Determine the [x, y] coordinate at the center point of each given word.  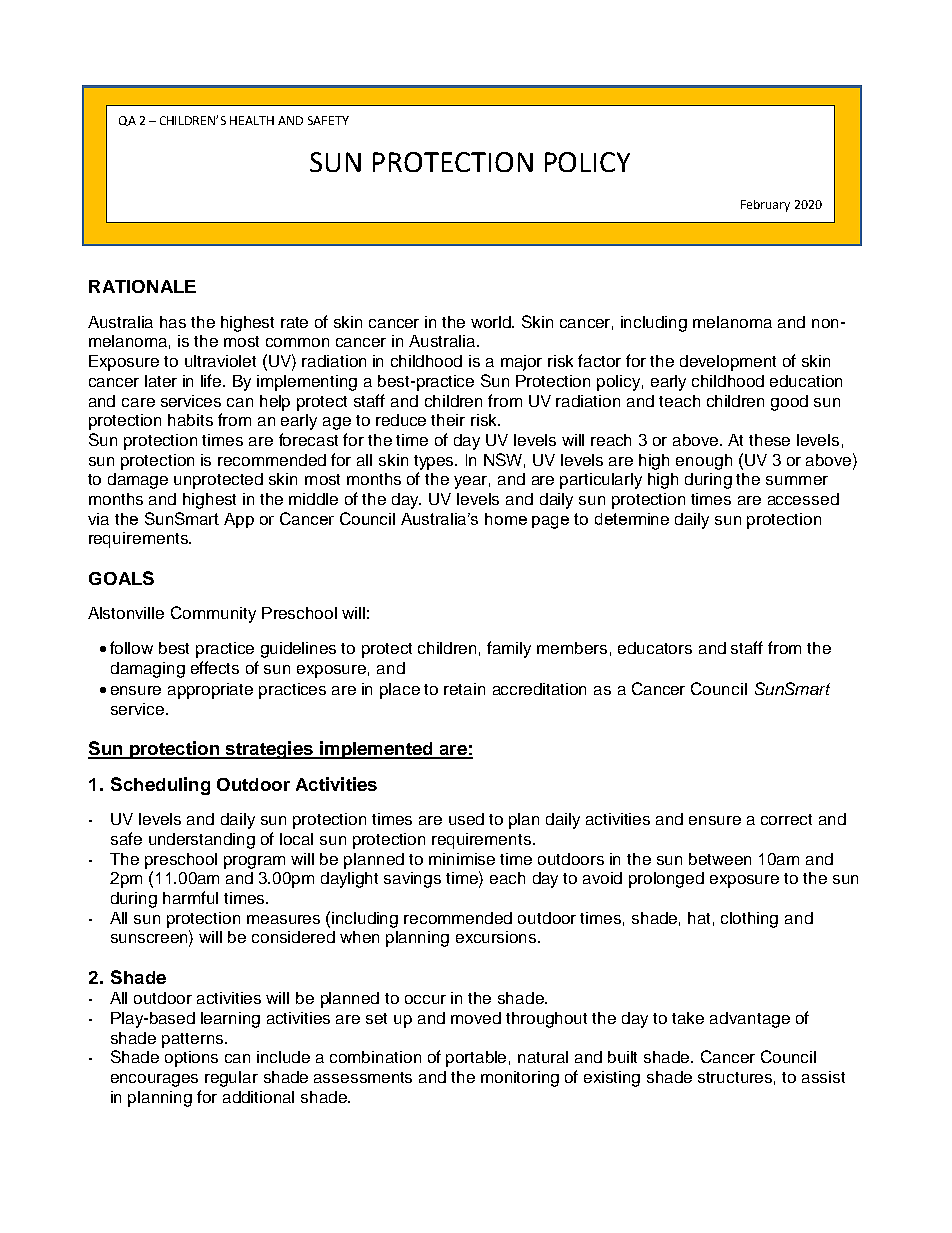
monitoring [520, 1079]
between [720, 859]
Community [213, 614]
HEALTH [252, 120]
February [765, 206]
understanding [202, 841]
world [492, 322]
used [466, 819]
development [728, 363]
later [161, 381]
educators [655, 648]
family [509, 649]
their [448, 420]
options [191, 1059]
